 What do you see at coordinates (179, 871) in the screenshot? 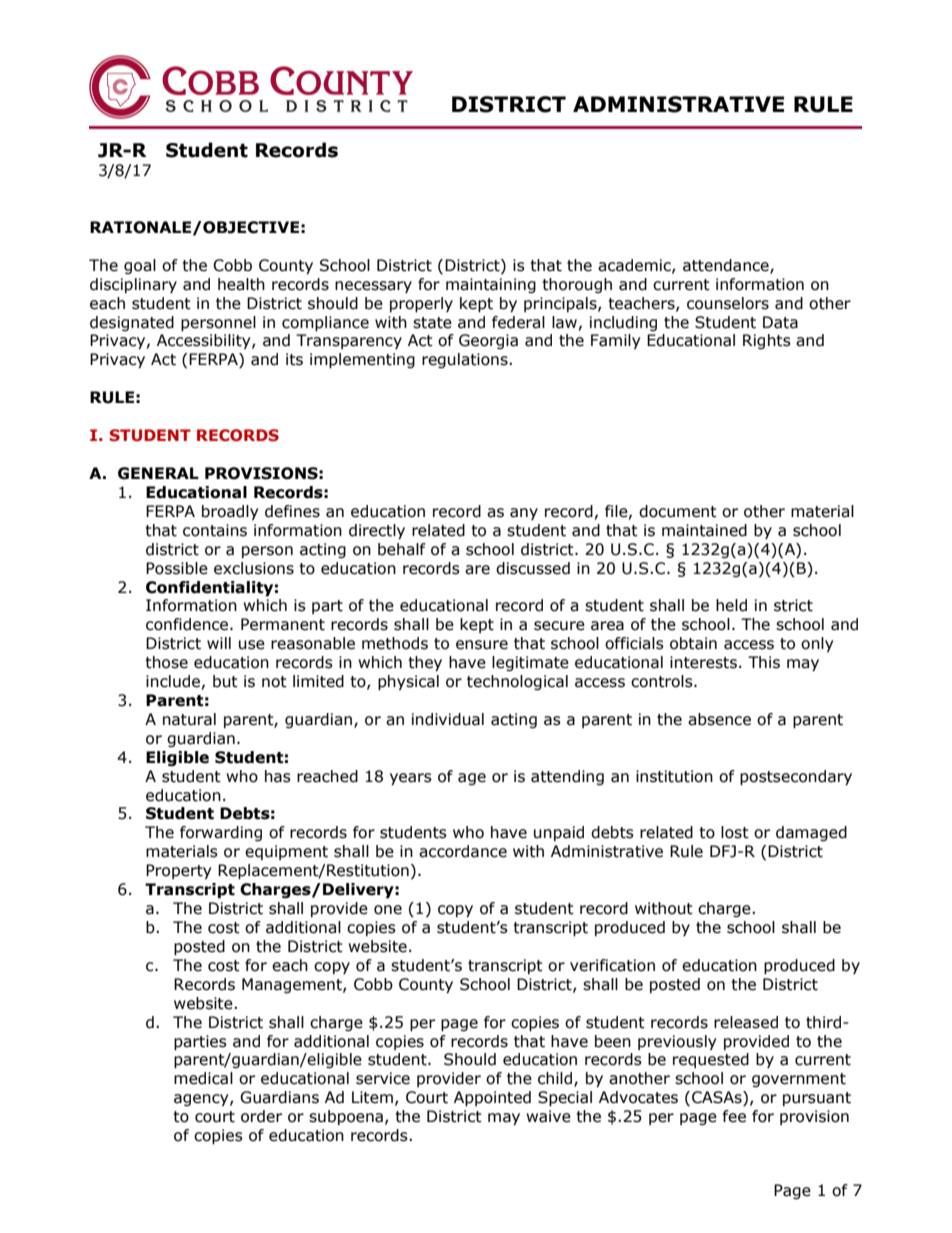
I see `Property` at bounding box center [179, 871].
